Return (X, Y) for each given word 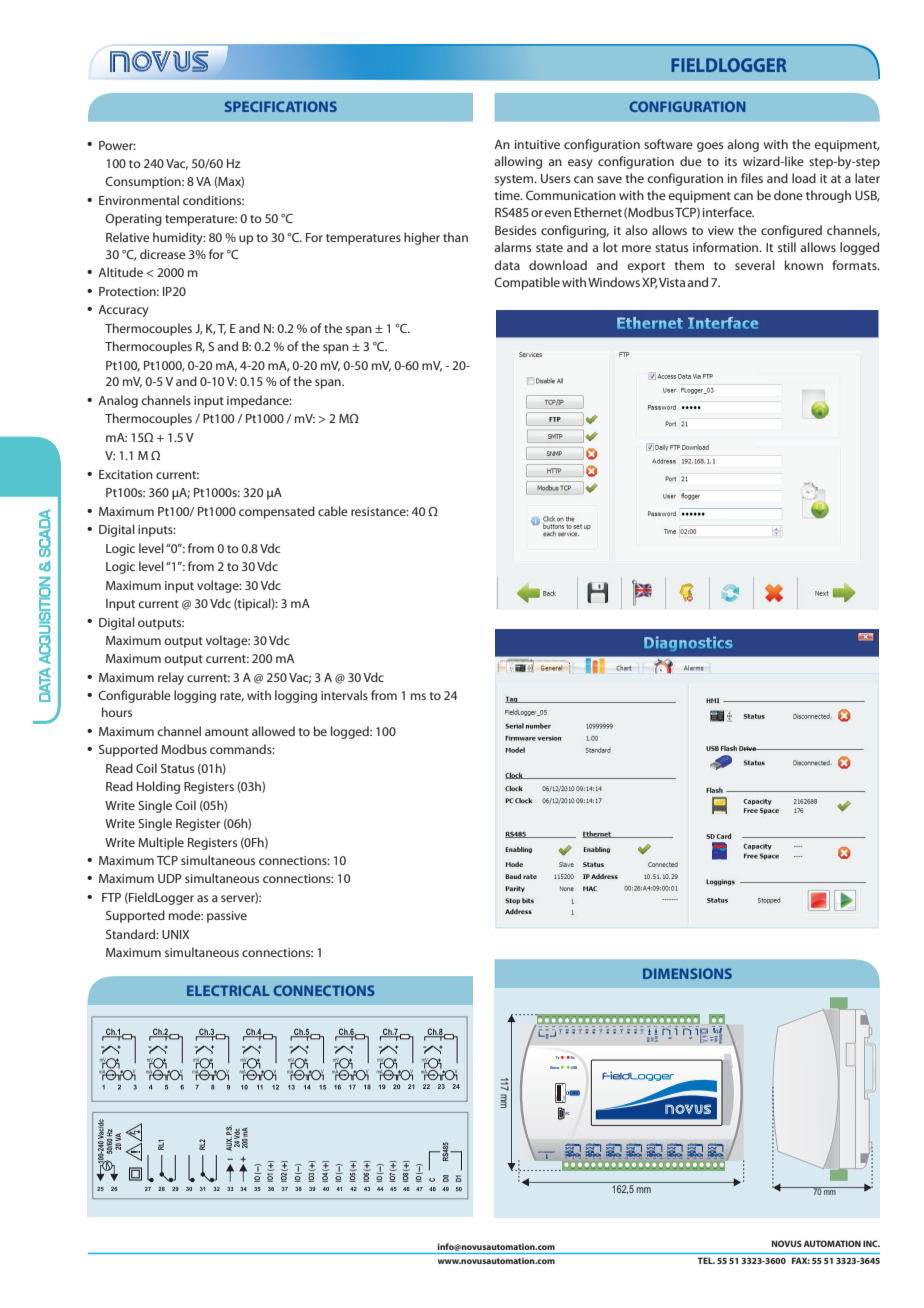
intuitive (537, 144)
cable (333, 511)
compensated (277, 512)
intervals (344, 695)
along (743, 145)
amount (227, 732)
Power (117, 145)
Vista (672, 282)
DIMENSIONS (687, 973)
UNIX (175, 934)
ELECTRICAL (228, 990)
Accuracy (123, 311)
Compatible (527, 283)
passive (227, 917)
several (755, 265)
